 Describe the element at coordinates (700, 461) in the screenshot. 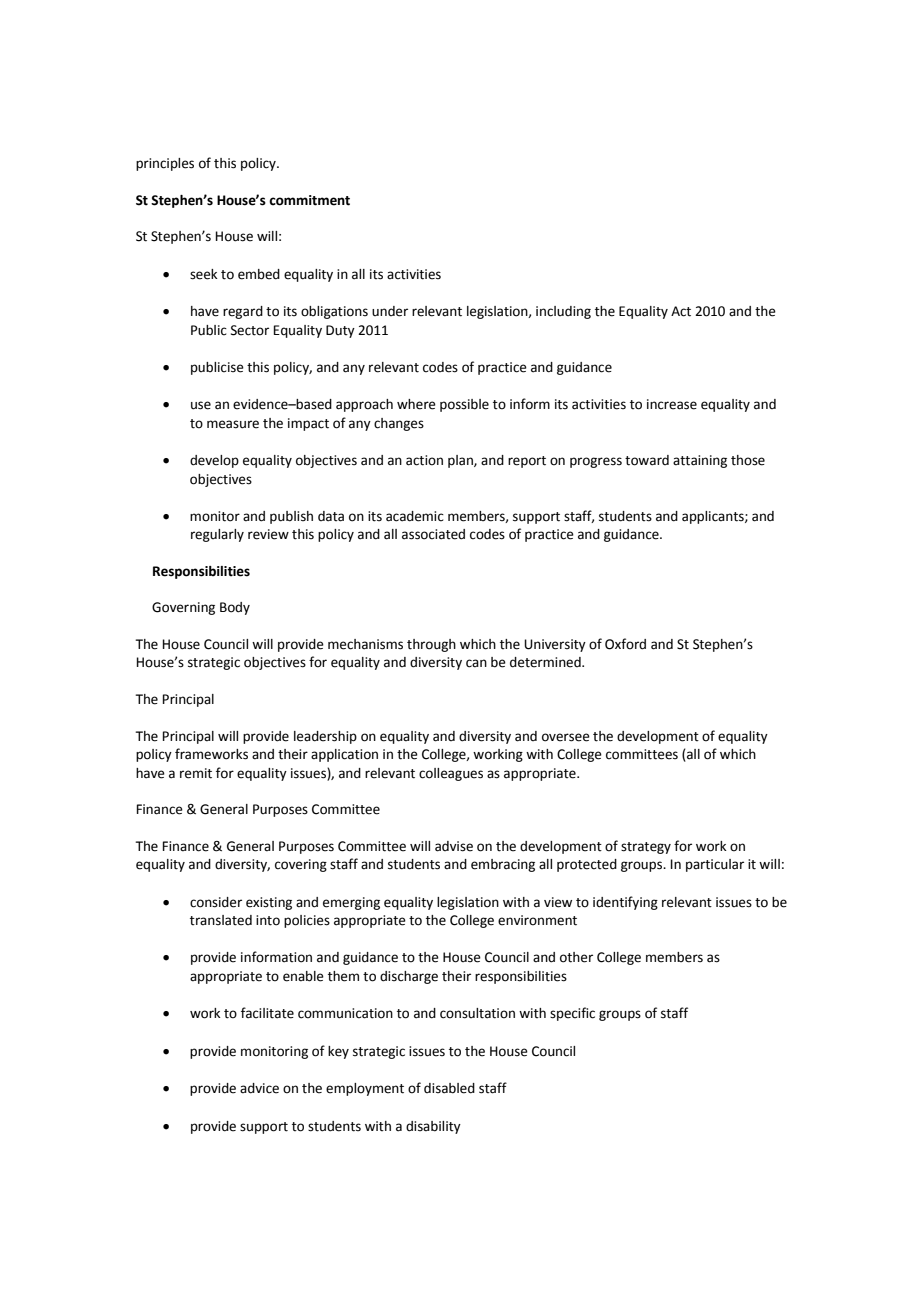

I see `attaining` at that location.
